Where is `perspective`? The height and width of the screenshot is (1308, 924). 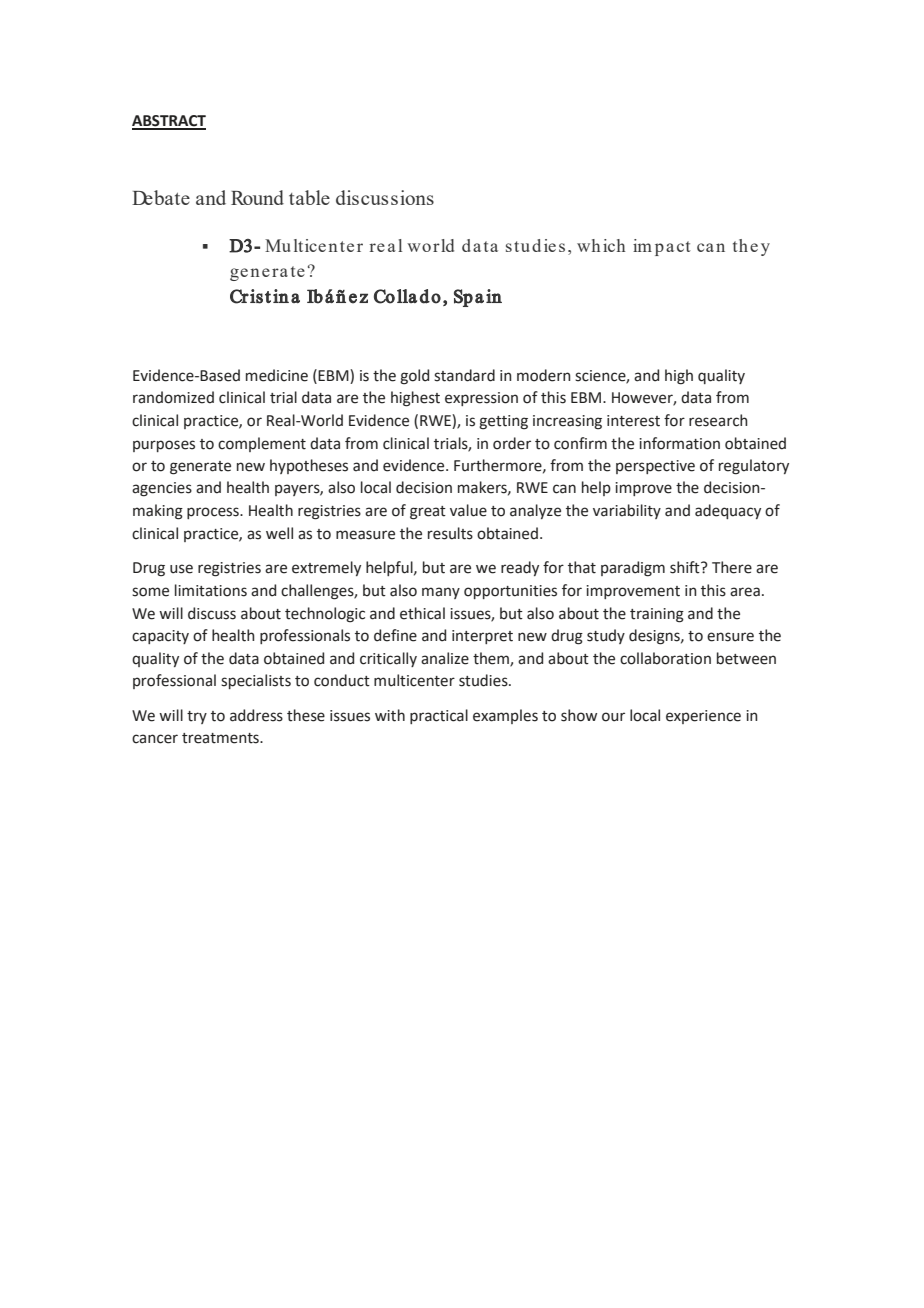
perspective is located at coordinates (655, 467).
